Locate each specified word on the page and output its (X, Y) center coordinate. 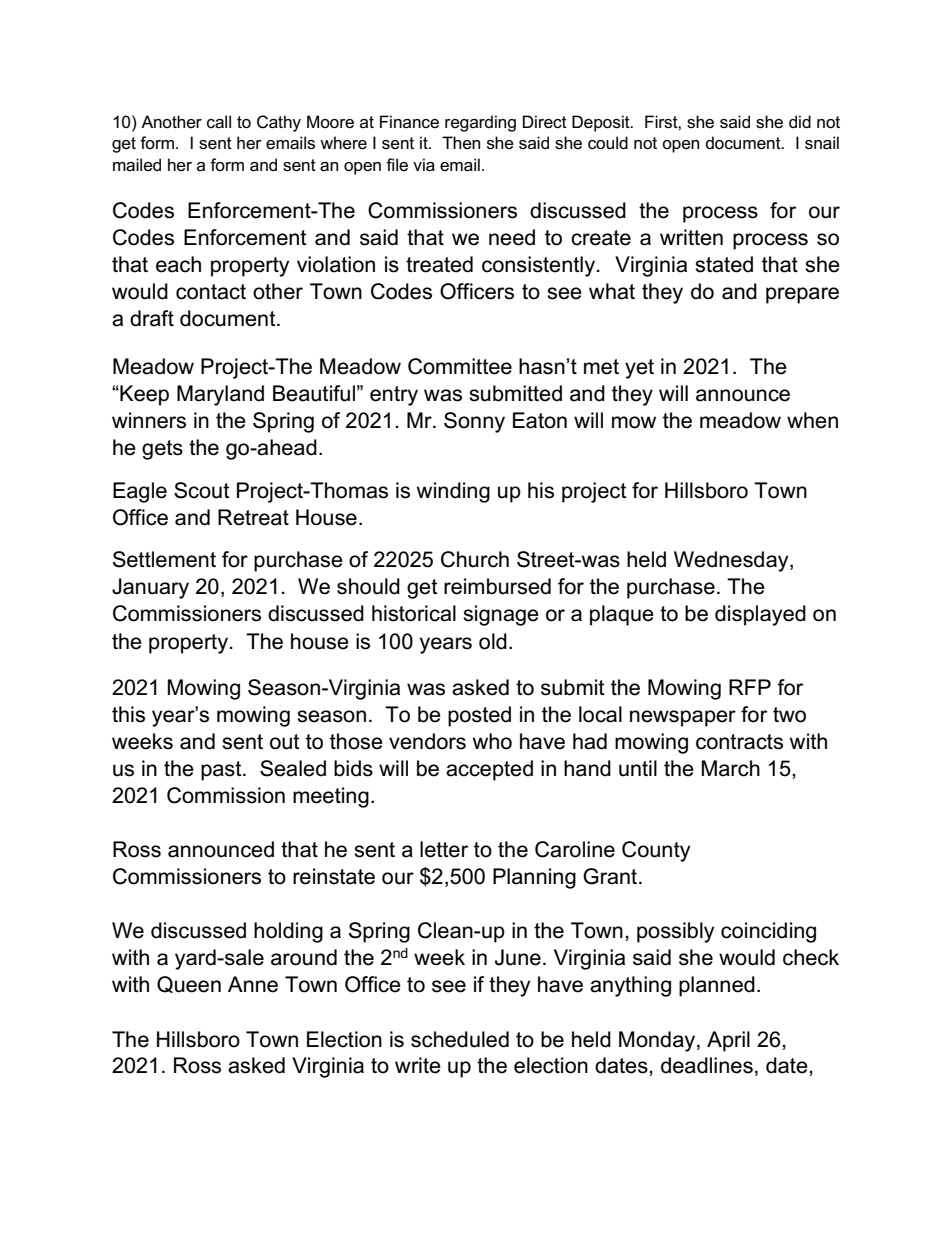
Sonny (474, 422)
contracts (739, 742)
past (222, 771)
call (219, 122)
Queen (189, 984)
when (812, 420)
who (492, 741)
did (800, 121)
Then (461, 143)
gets (162, 450)
